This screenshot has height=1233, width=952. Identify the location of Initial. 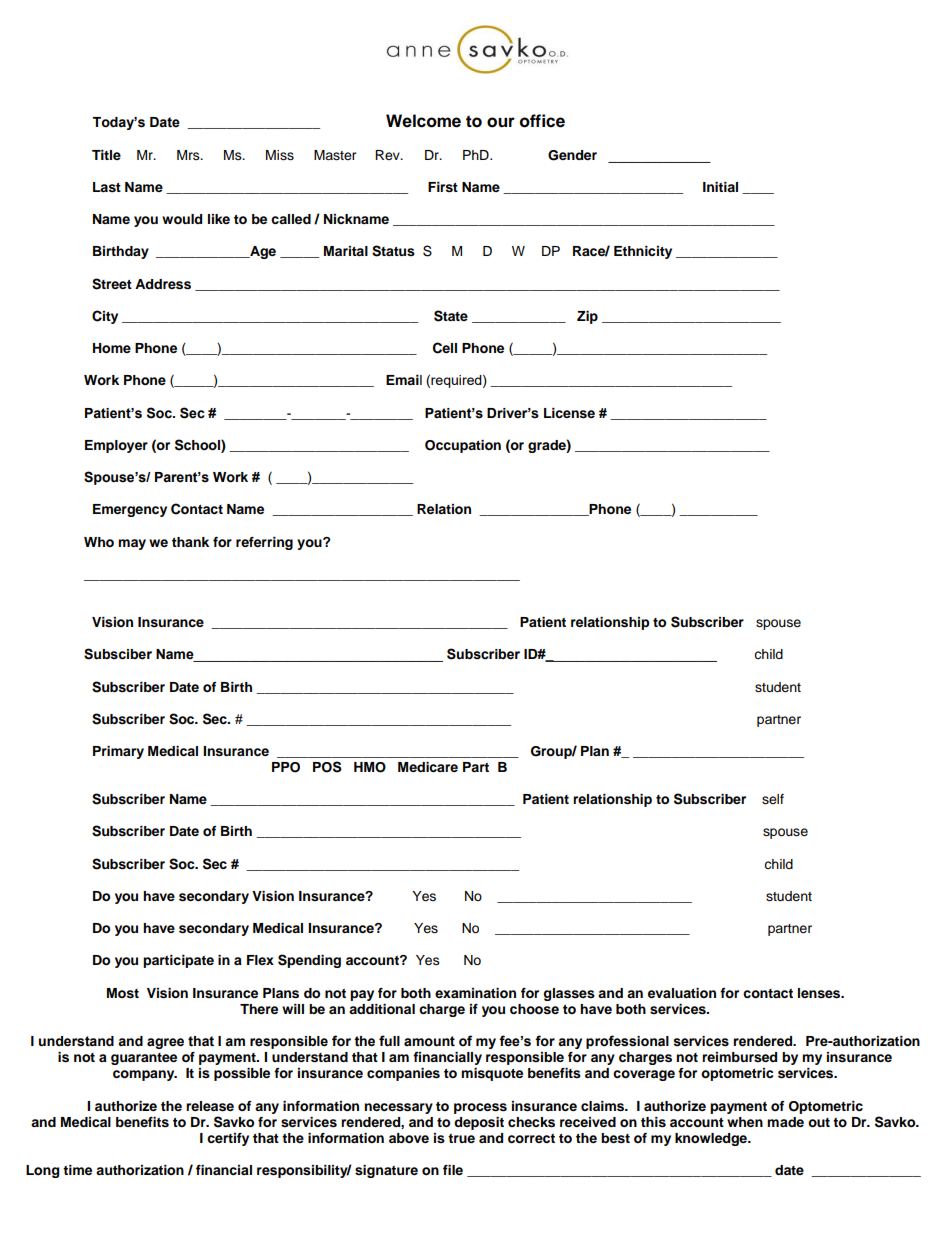
(720, 187).
